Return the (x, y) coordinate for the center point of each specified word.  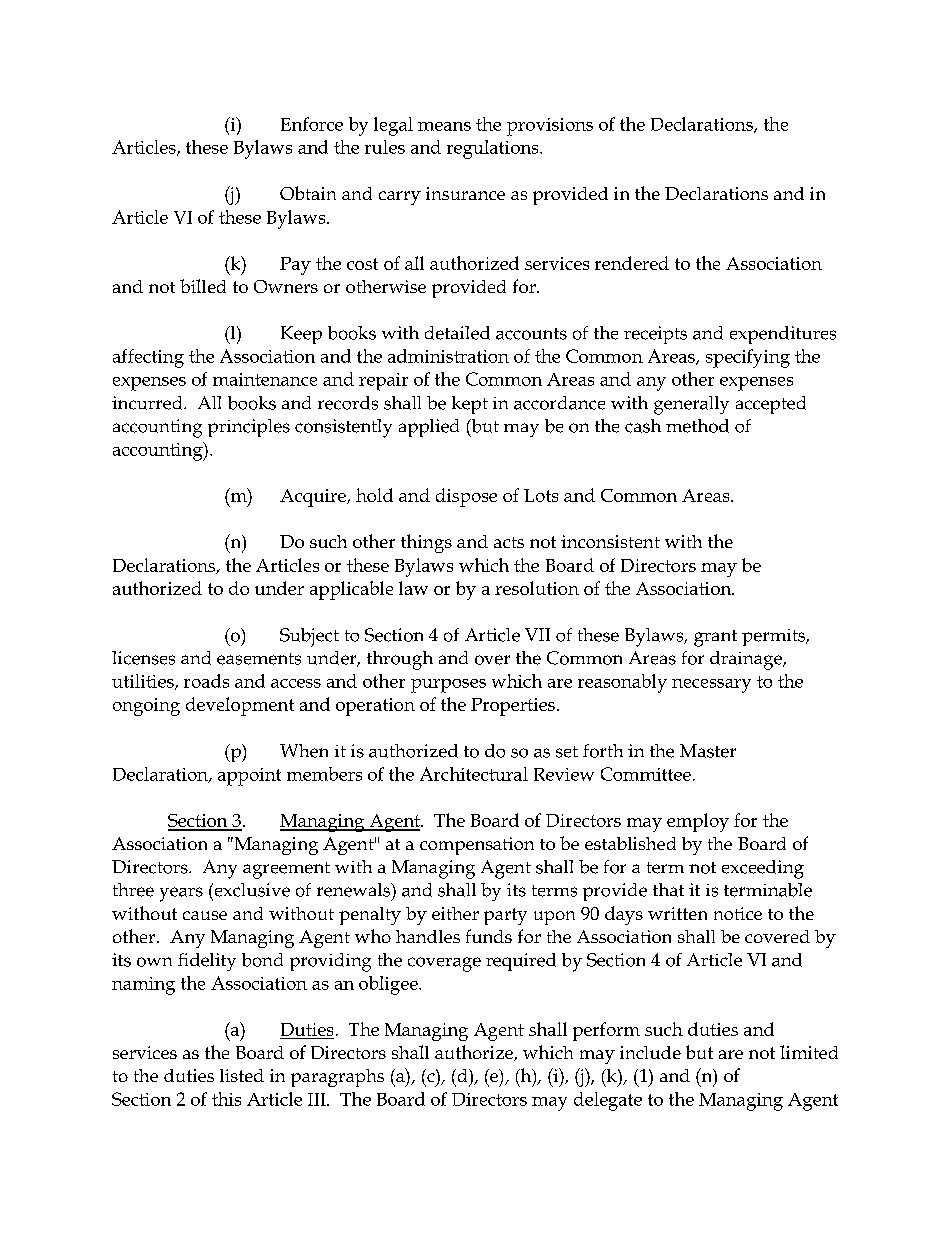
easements (259, 659)
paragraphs (337, 1078)
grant (715, 638)
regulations (494, 149)
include (650, 1052)
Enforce (312, 124)
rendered (632, 263)
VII (537, 634)
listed (242, 1075)
